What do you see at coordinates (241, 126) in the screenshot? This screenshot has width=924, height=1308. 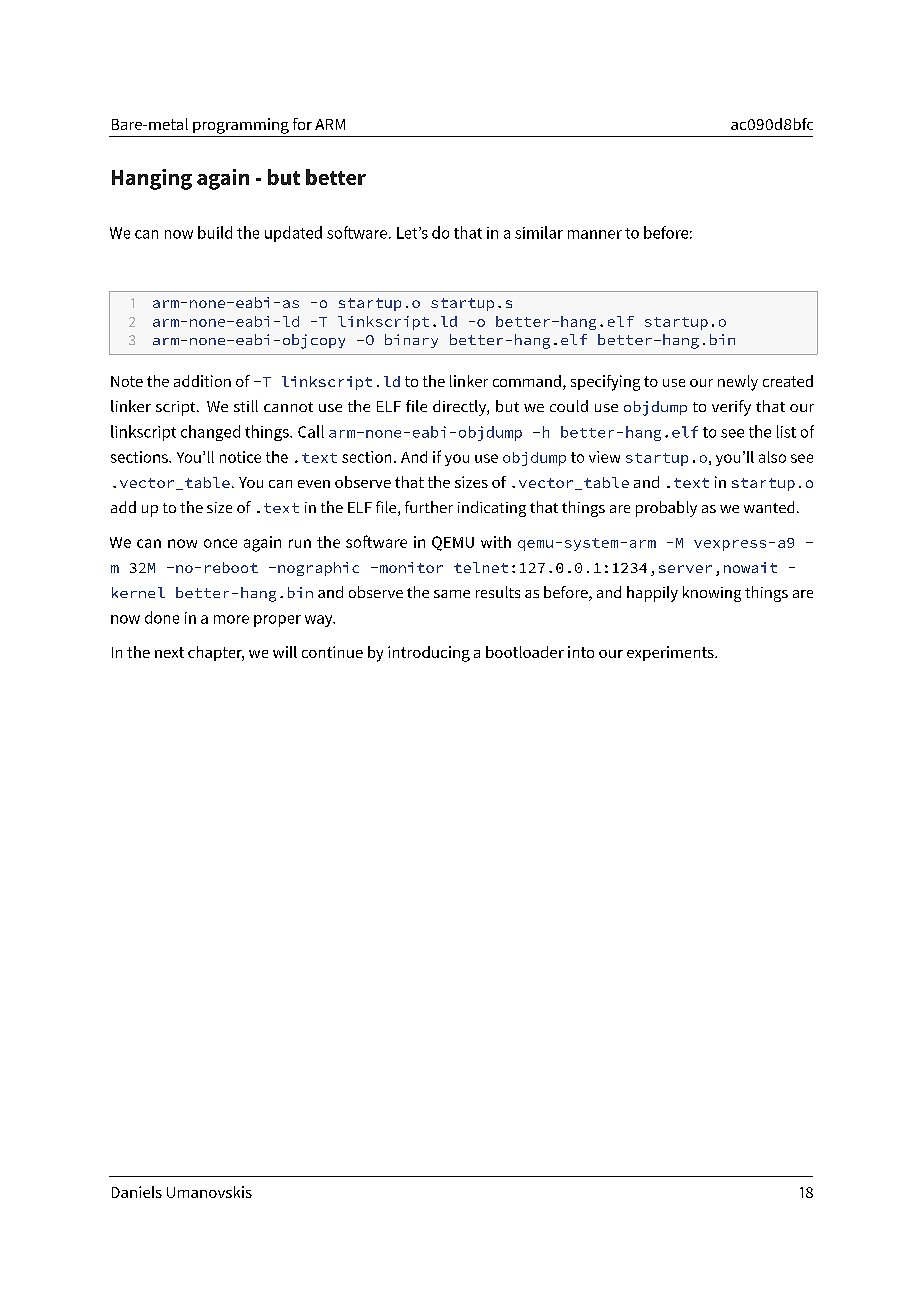 I see `programming` at bounding box center [241, 126].
